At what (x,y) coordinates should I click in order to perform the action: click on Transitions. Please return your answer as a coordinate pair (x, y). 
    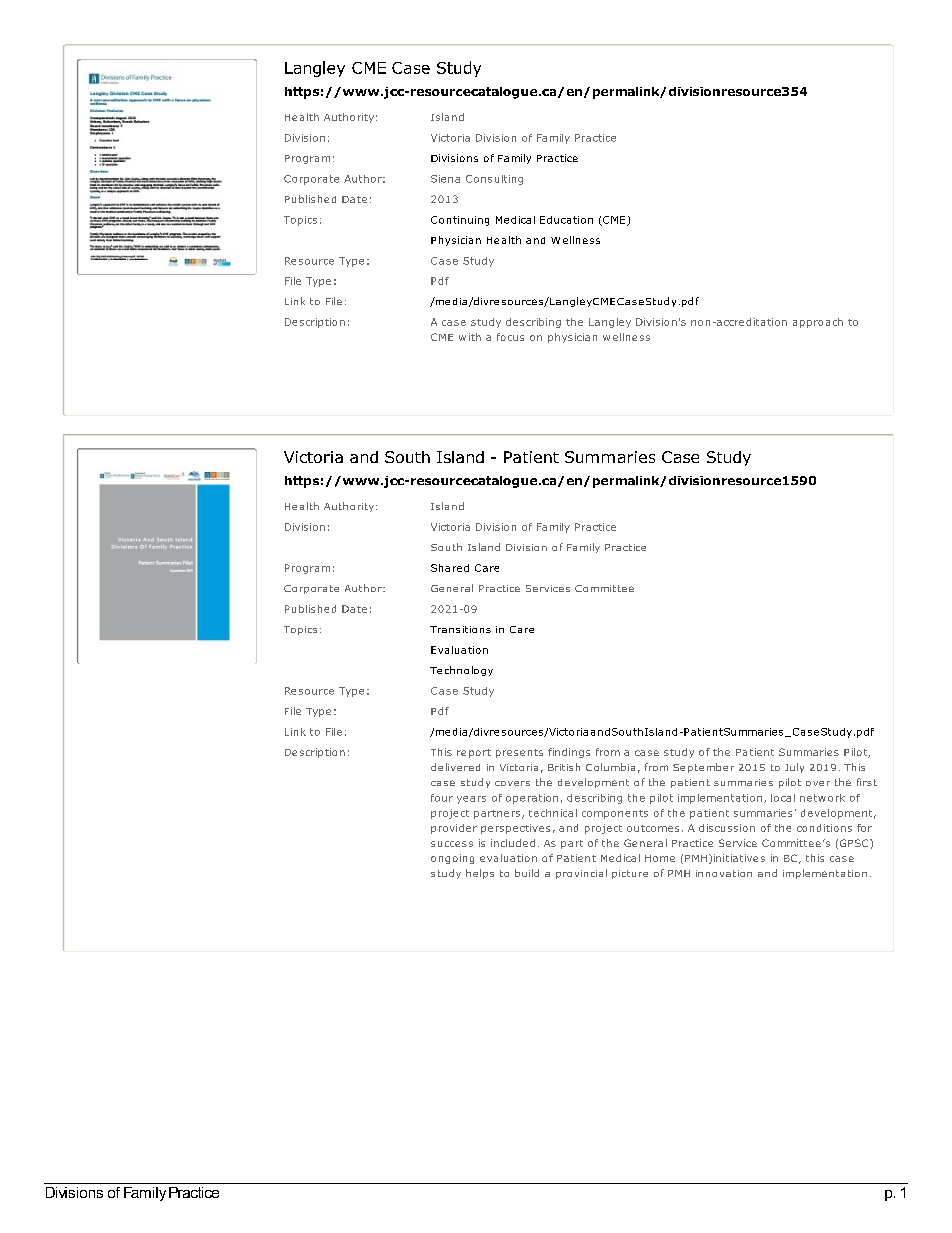
    Looking at the image, I should click on (460, 629).
